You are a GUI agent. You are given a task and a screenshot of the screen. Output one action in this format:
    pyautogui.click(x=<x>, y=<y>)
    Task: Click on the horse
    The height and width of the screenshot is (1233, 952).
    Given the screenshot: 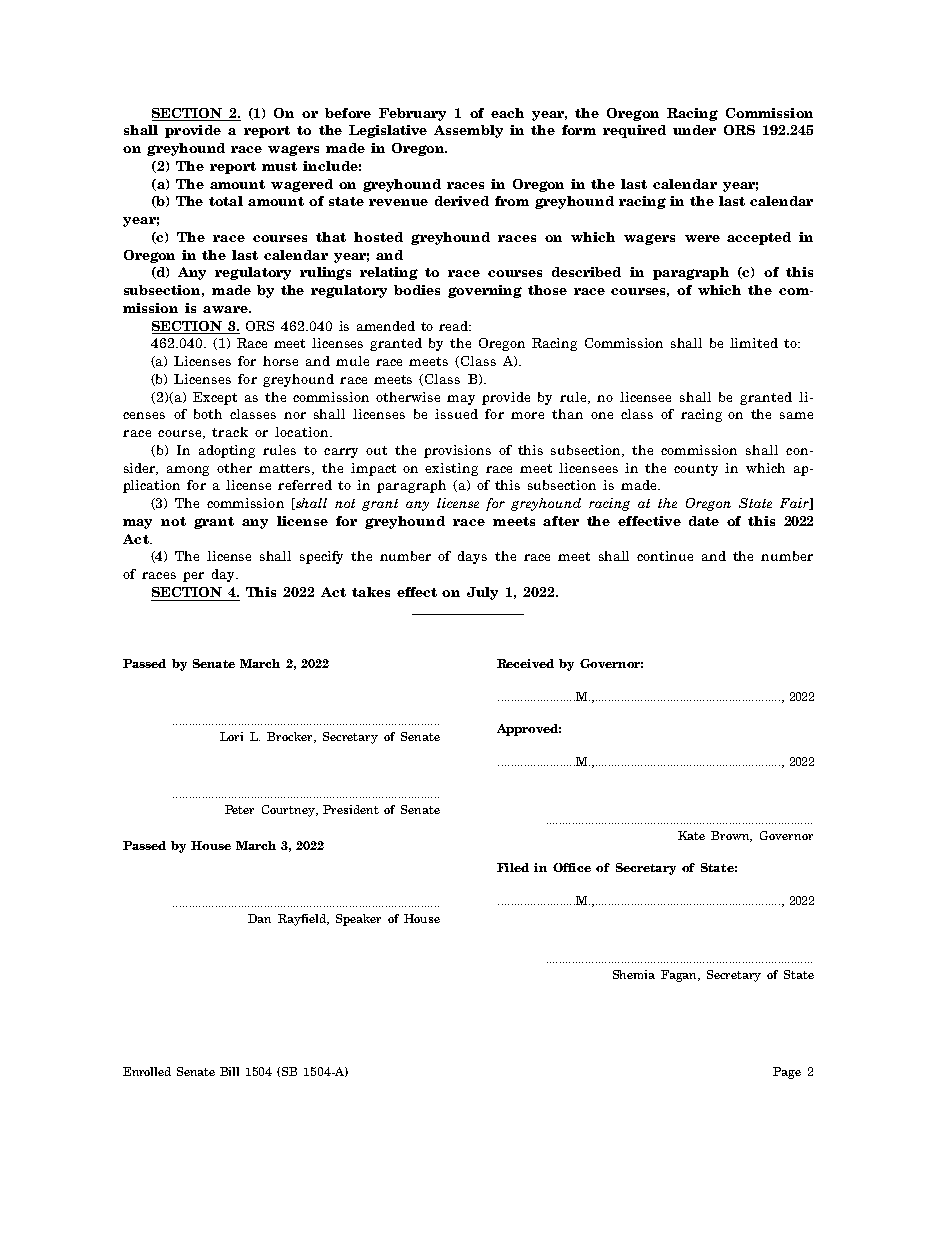 What is the action you would take?
    pyautogui.click(x=280, y=361)
